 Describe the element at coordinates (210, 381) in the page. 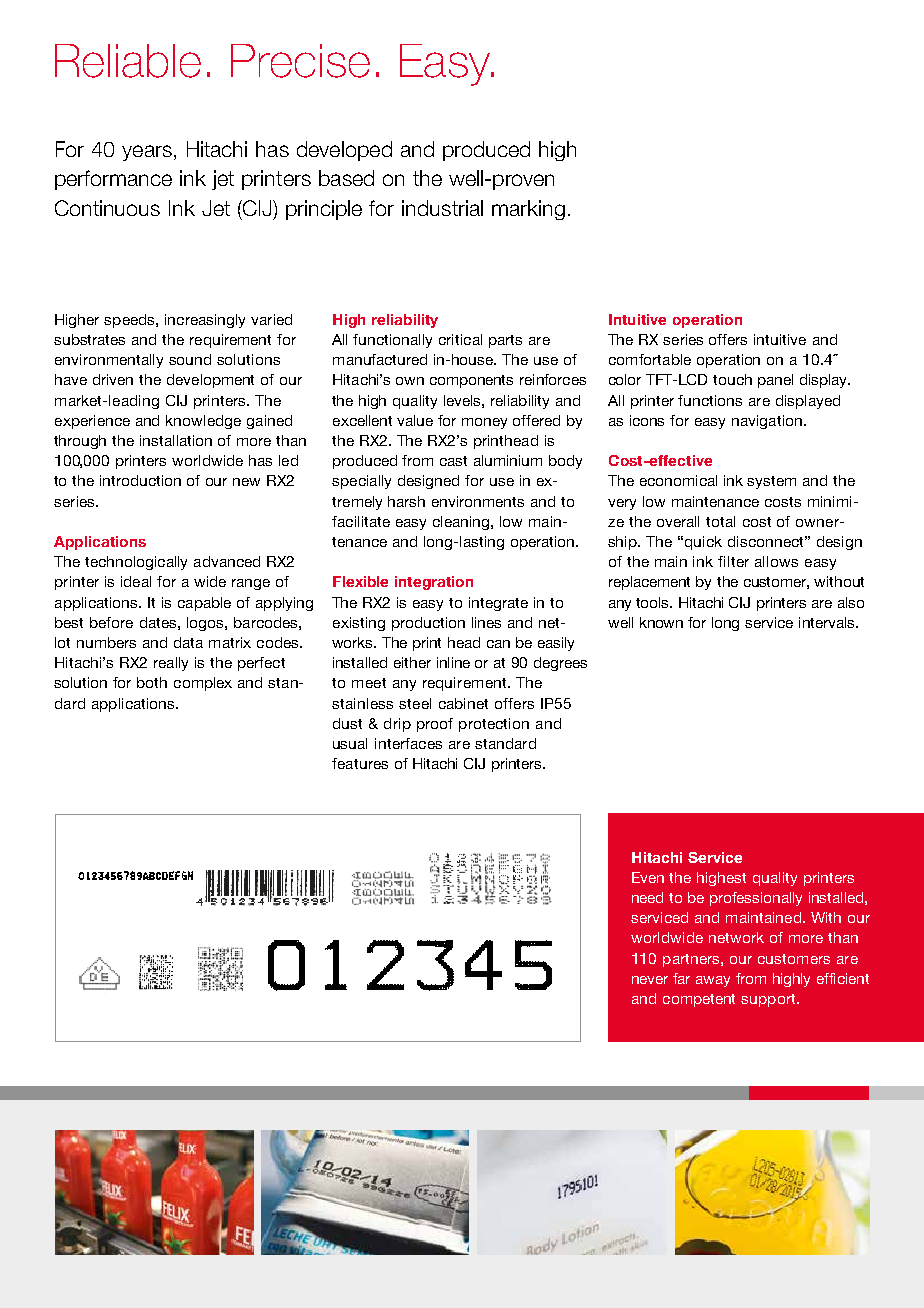

I see `development` at that location.
